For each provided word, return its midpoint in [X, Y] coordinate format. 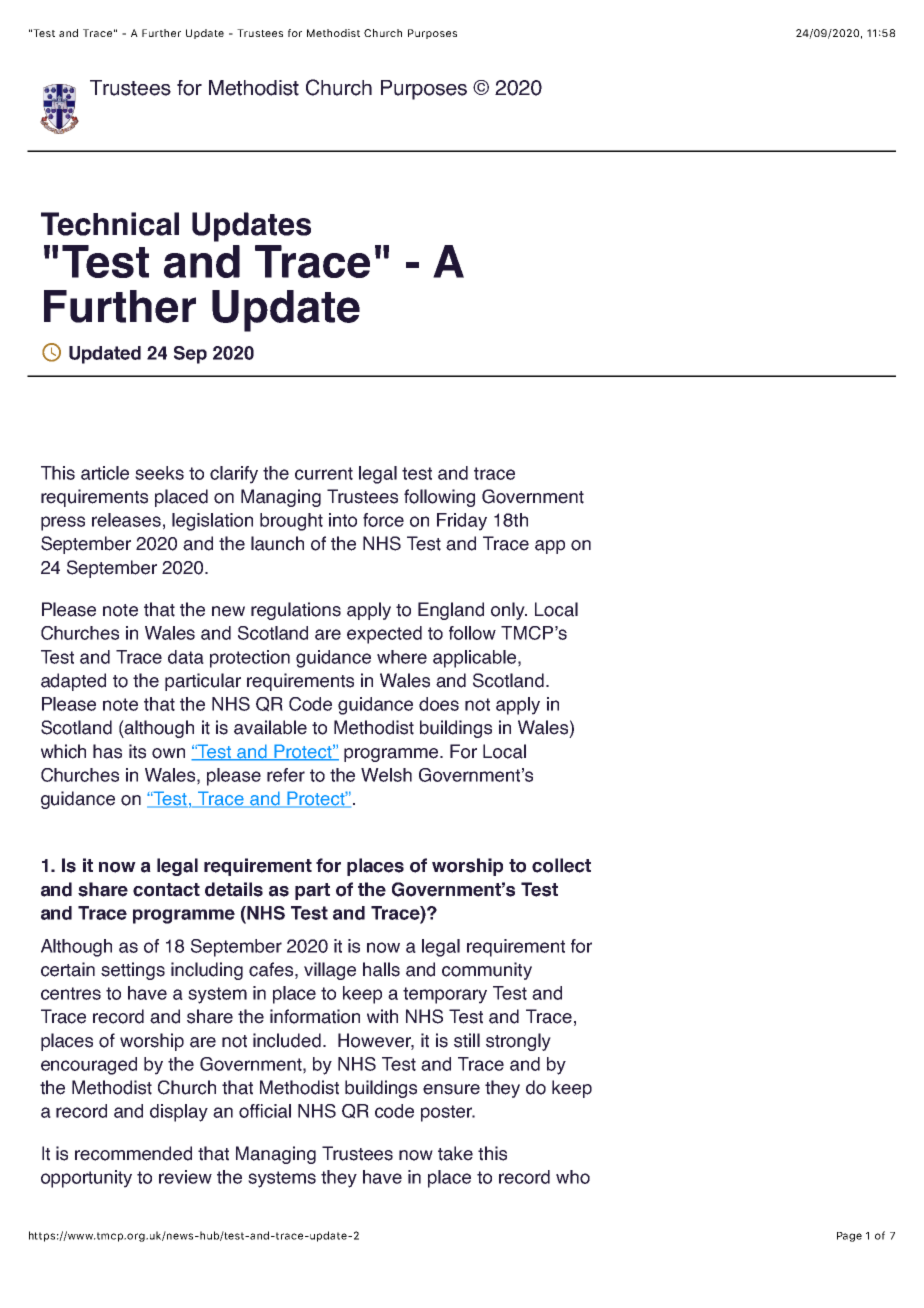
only [509, 611]
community [487, 971]
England [451, 611]
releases [126, 520]
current [324, 473]
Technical [110, 224]
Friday [462, 522]
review [185, 1177]
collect [561, 865]
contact [166, 890]
